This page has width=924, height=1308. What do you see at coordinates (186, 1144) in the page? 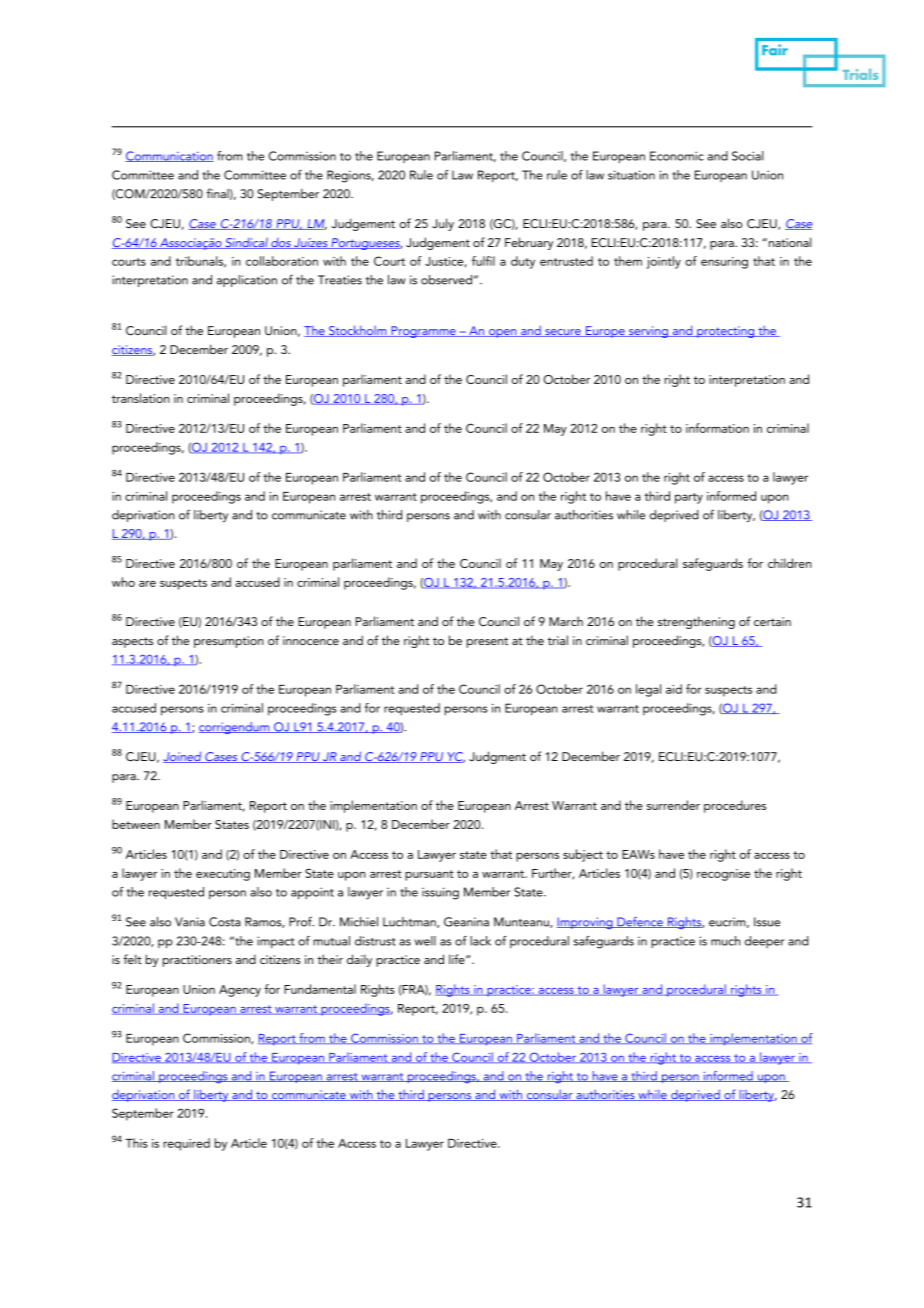
I see `required` at bounding box center [186, 1144].
